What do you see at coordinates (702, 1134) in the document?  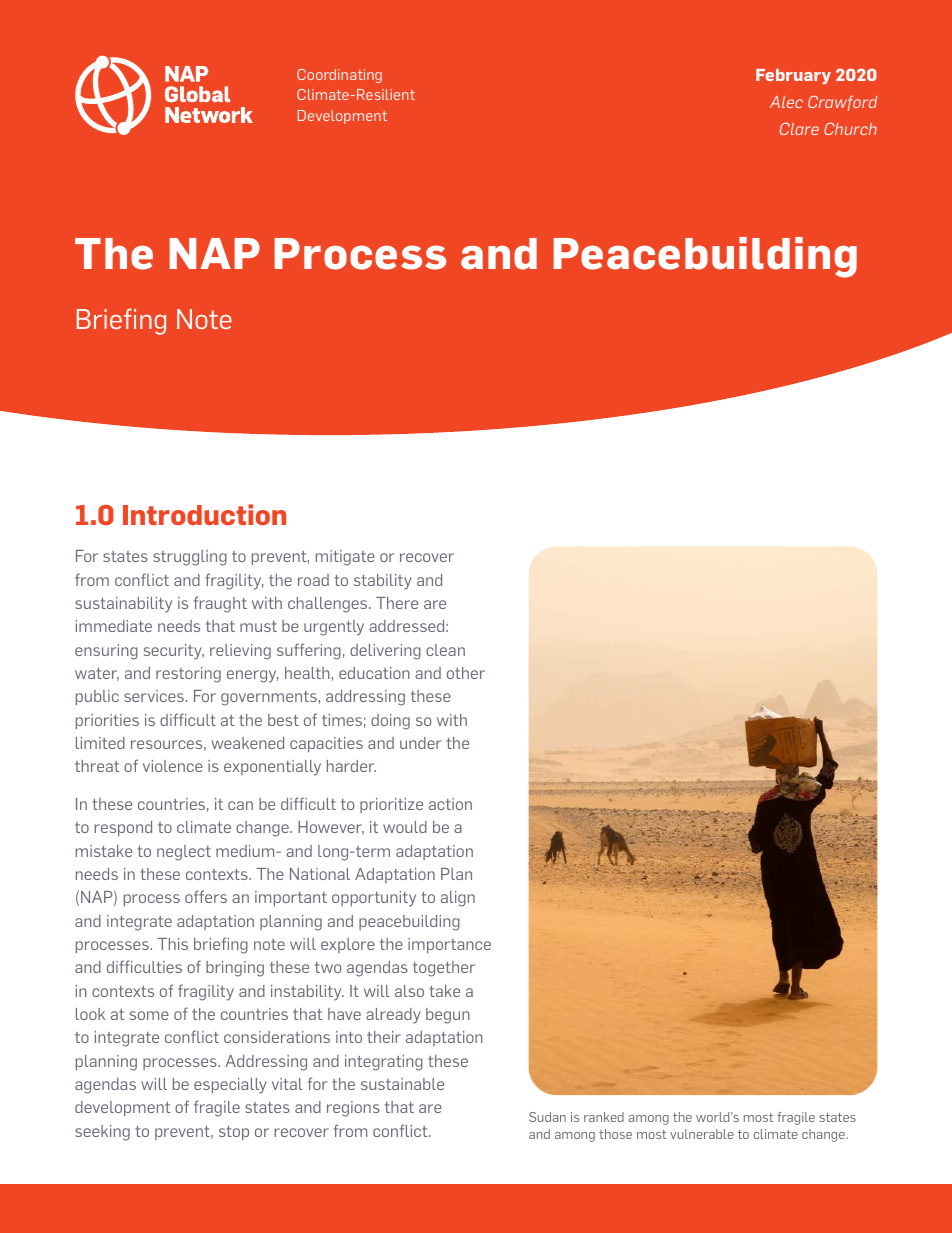 I see `vulnerable` at bounding box center [702, 1134].
